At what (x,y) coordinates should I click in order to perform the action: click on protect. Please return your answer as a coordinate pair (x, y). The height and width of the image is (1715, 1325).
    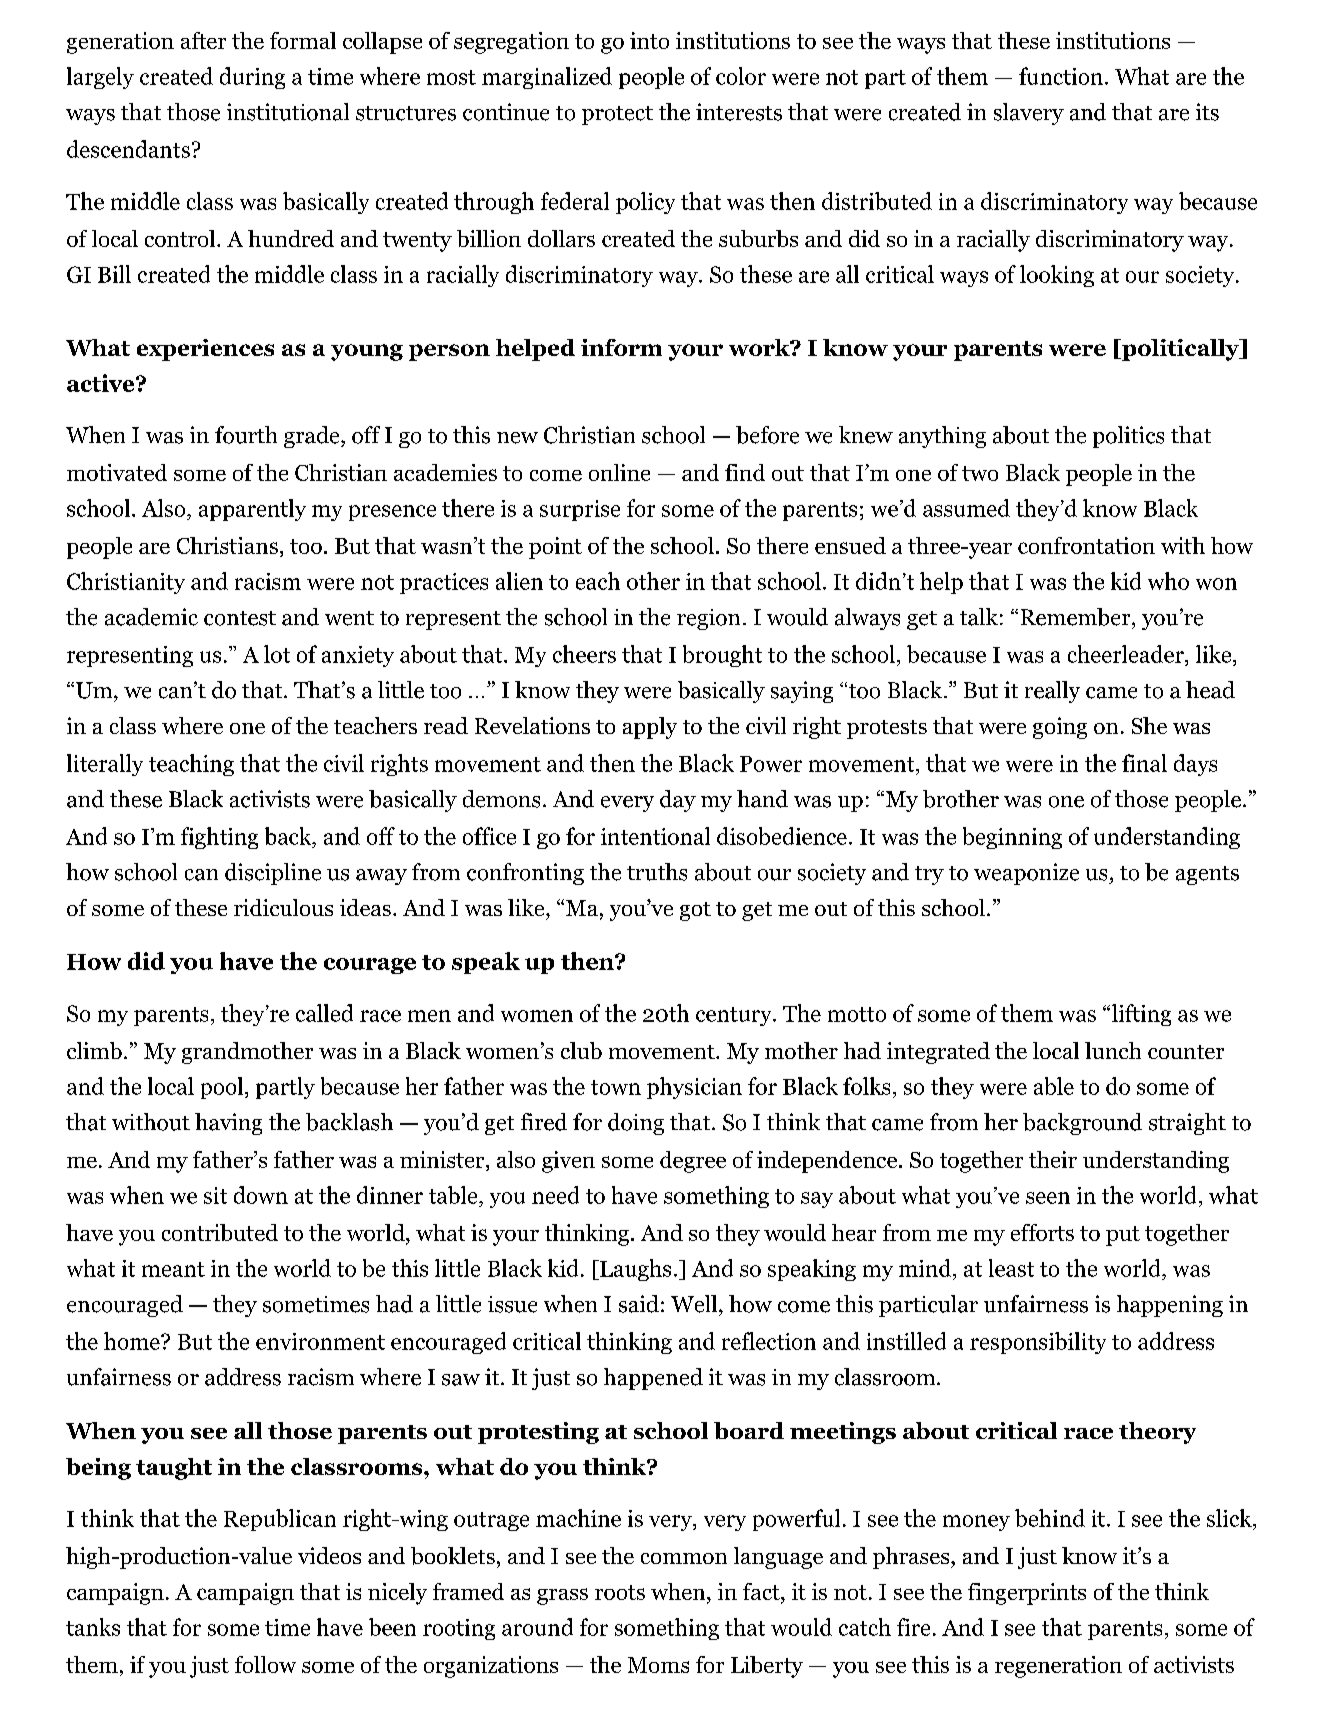
    Looking at the image, I should click on (617, 115).
